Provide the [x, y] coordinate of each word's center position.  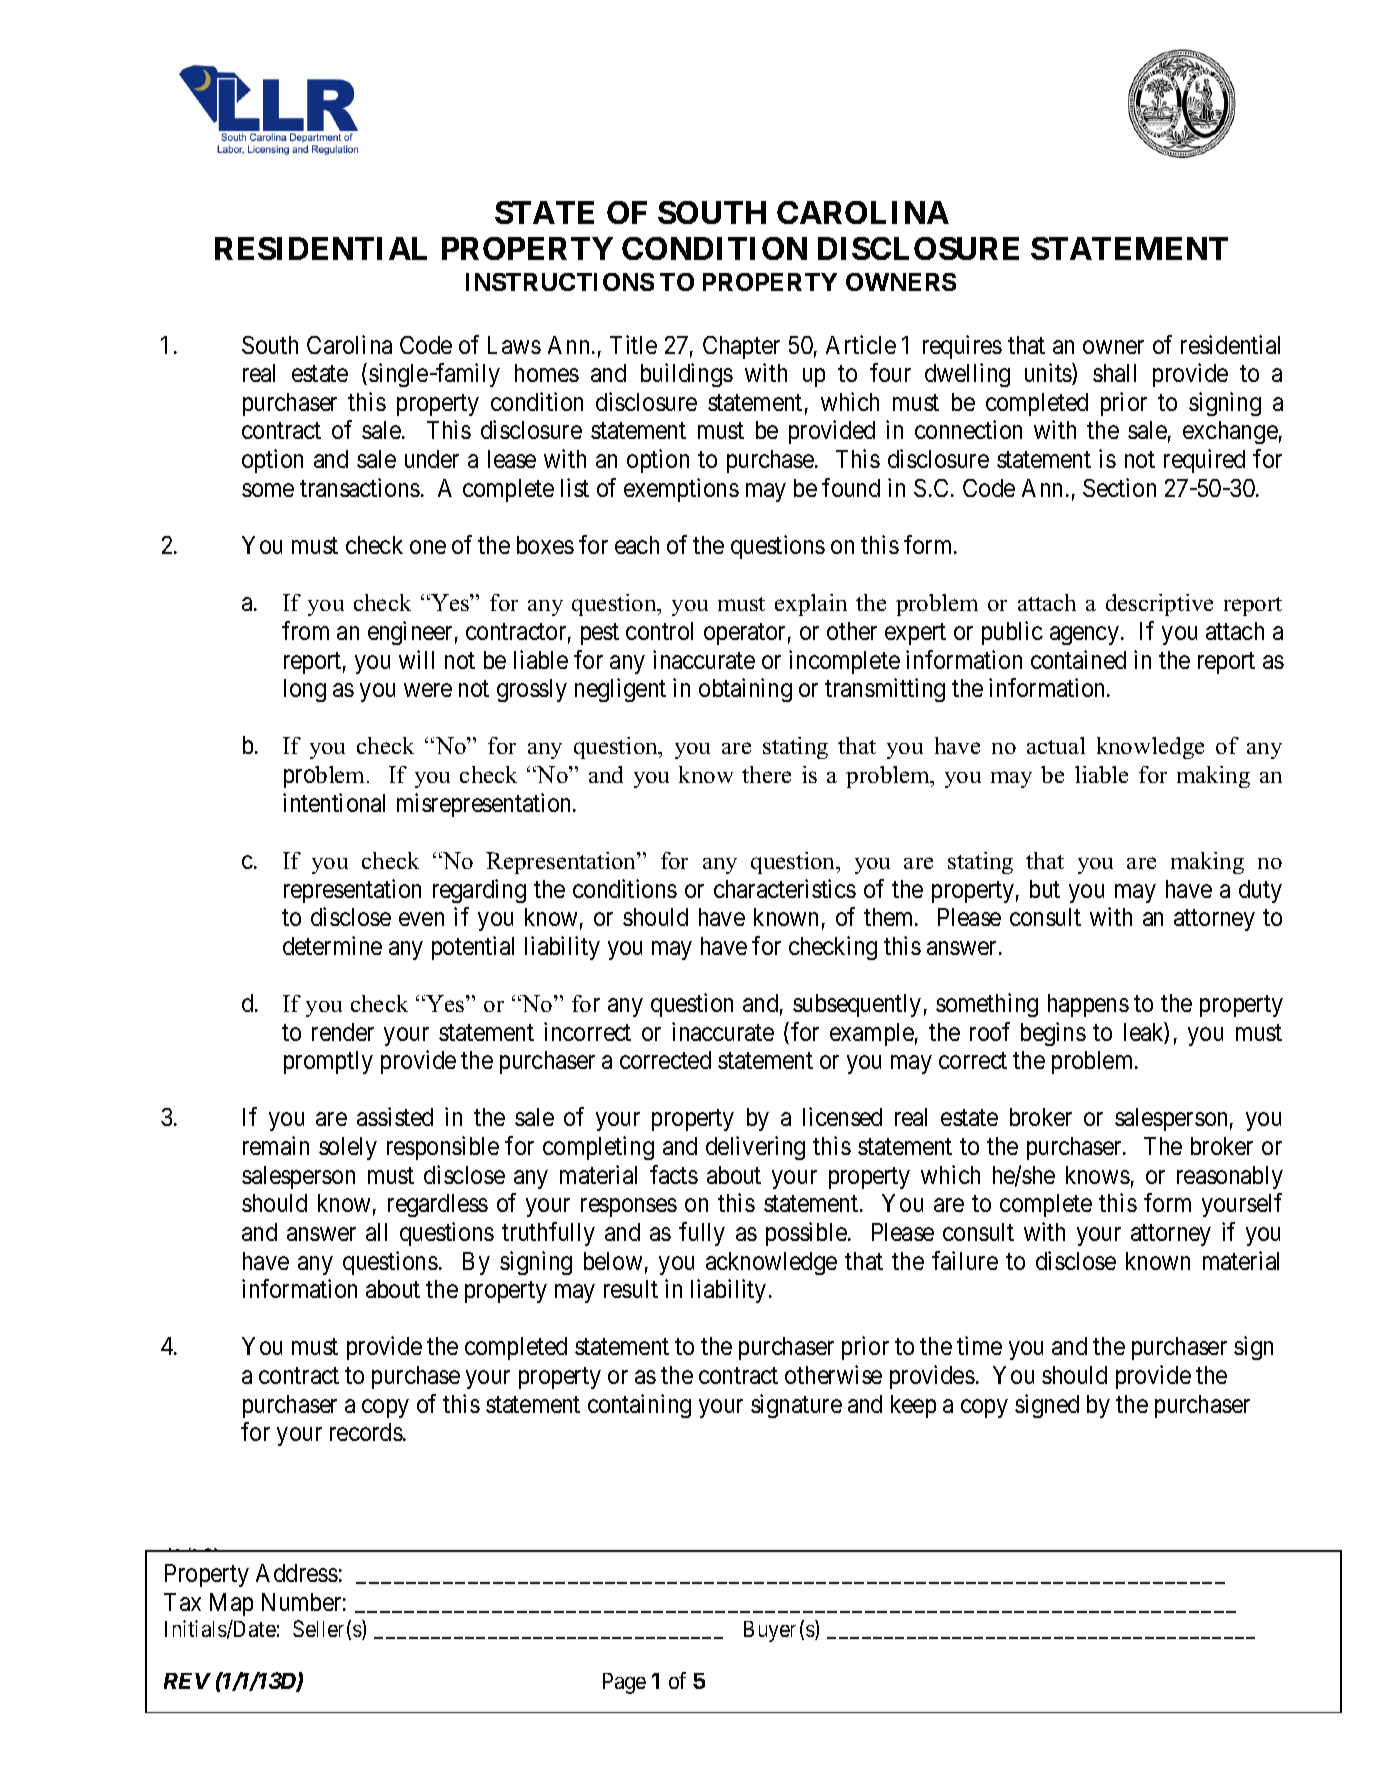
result [631, 1289]
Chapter [741, 347]
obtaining [745, 690]
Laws [514, 345]
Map [231, 1604]
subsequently [857, 1005]
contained [1078, 659]
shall [1114, 373]
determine [332, 945]
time [979, 1345]
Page [624, 1683]
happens [1088, 1005]
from [305, 630]
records [366, 1432]
